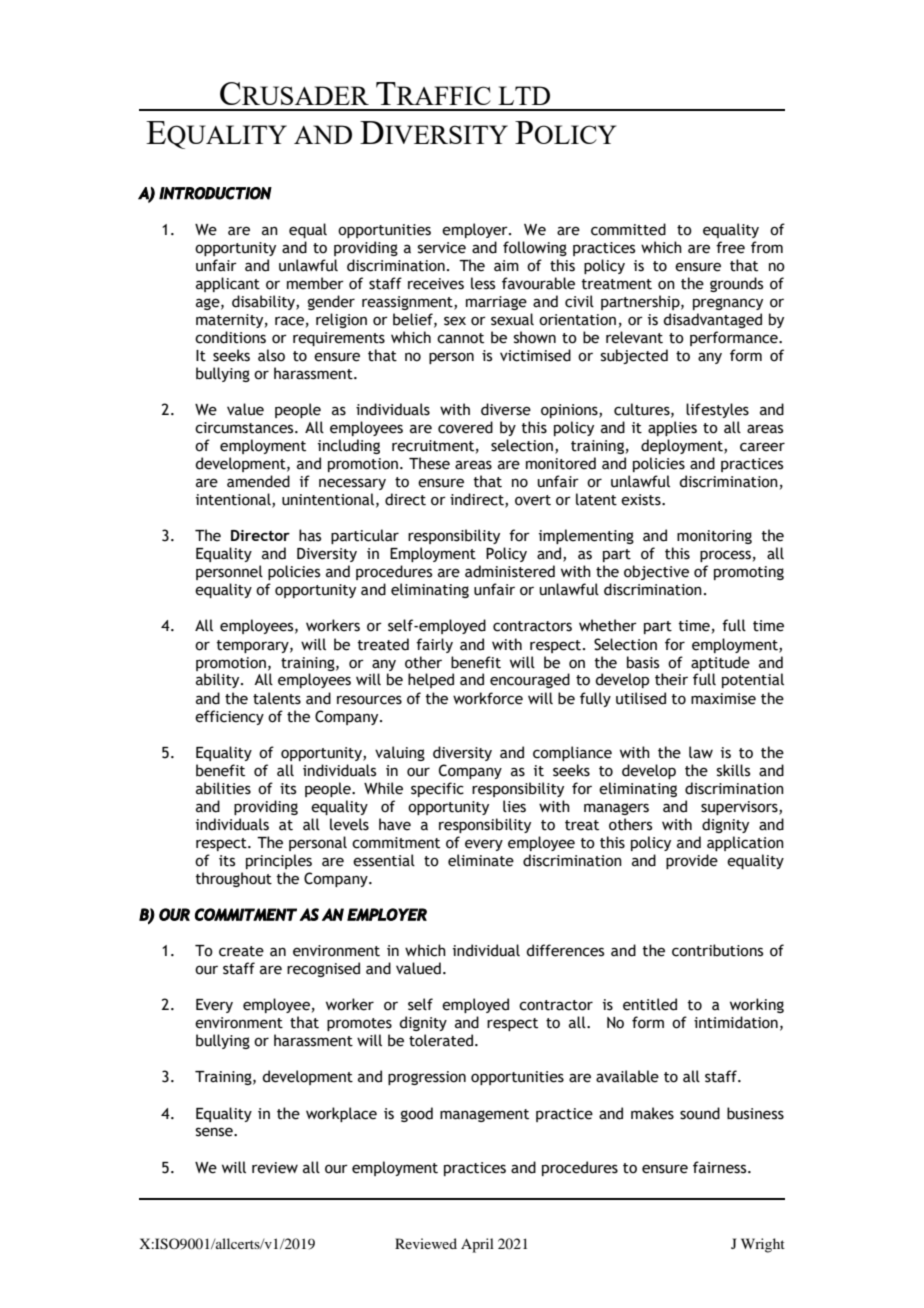  What do you see at coordinates (341, 1114) in the page?
I see `workplace` at bounding box center [341, 1114].
